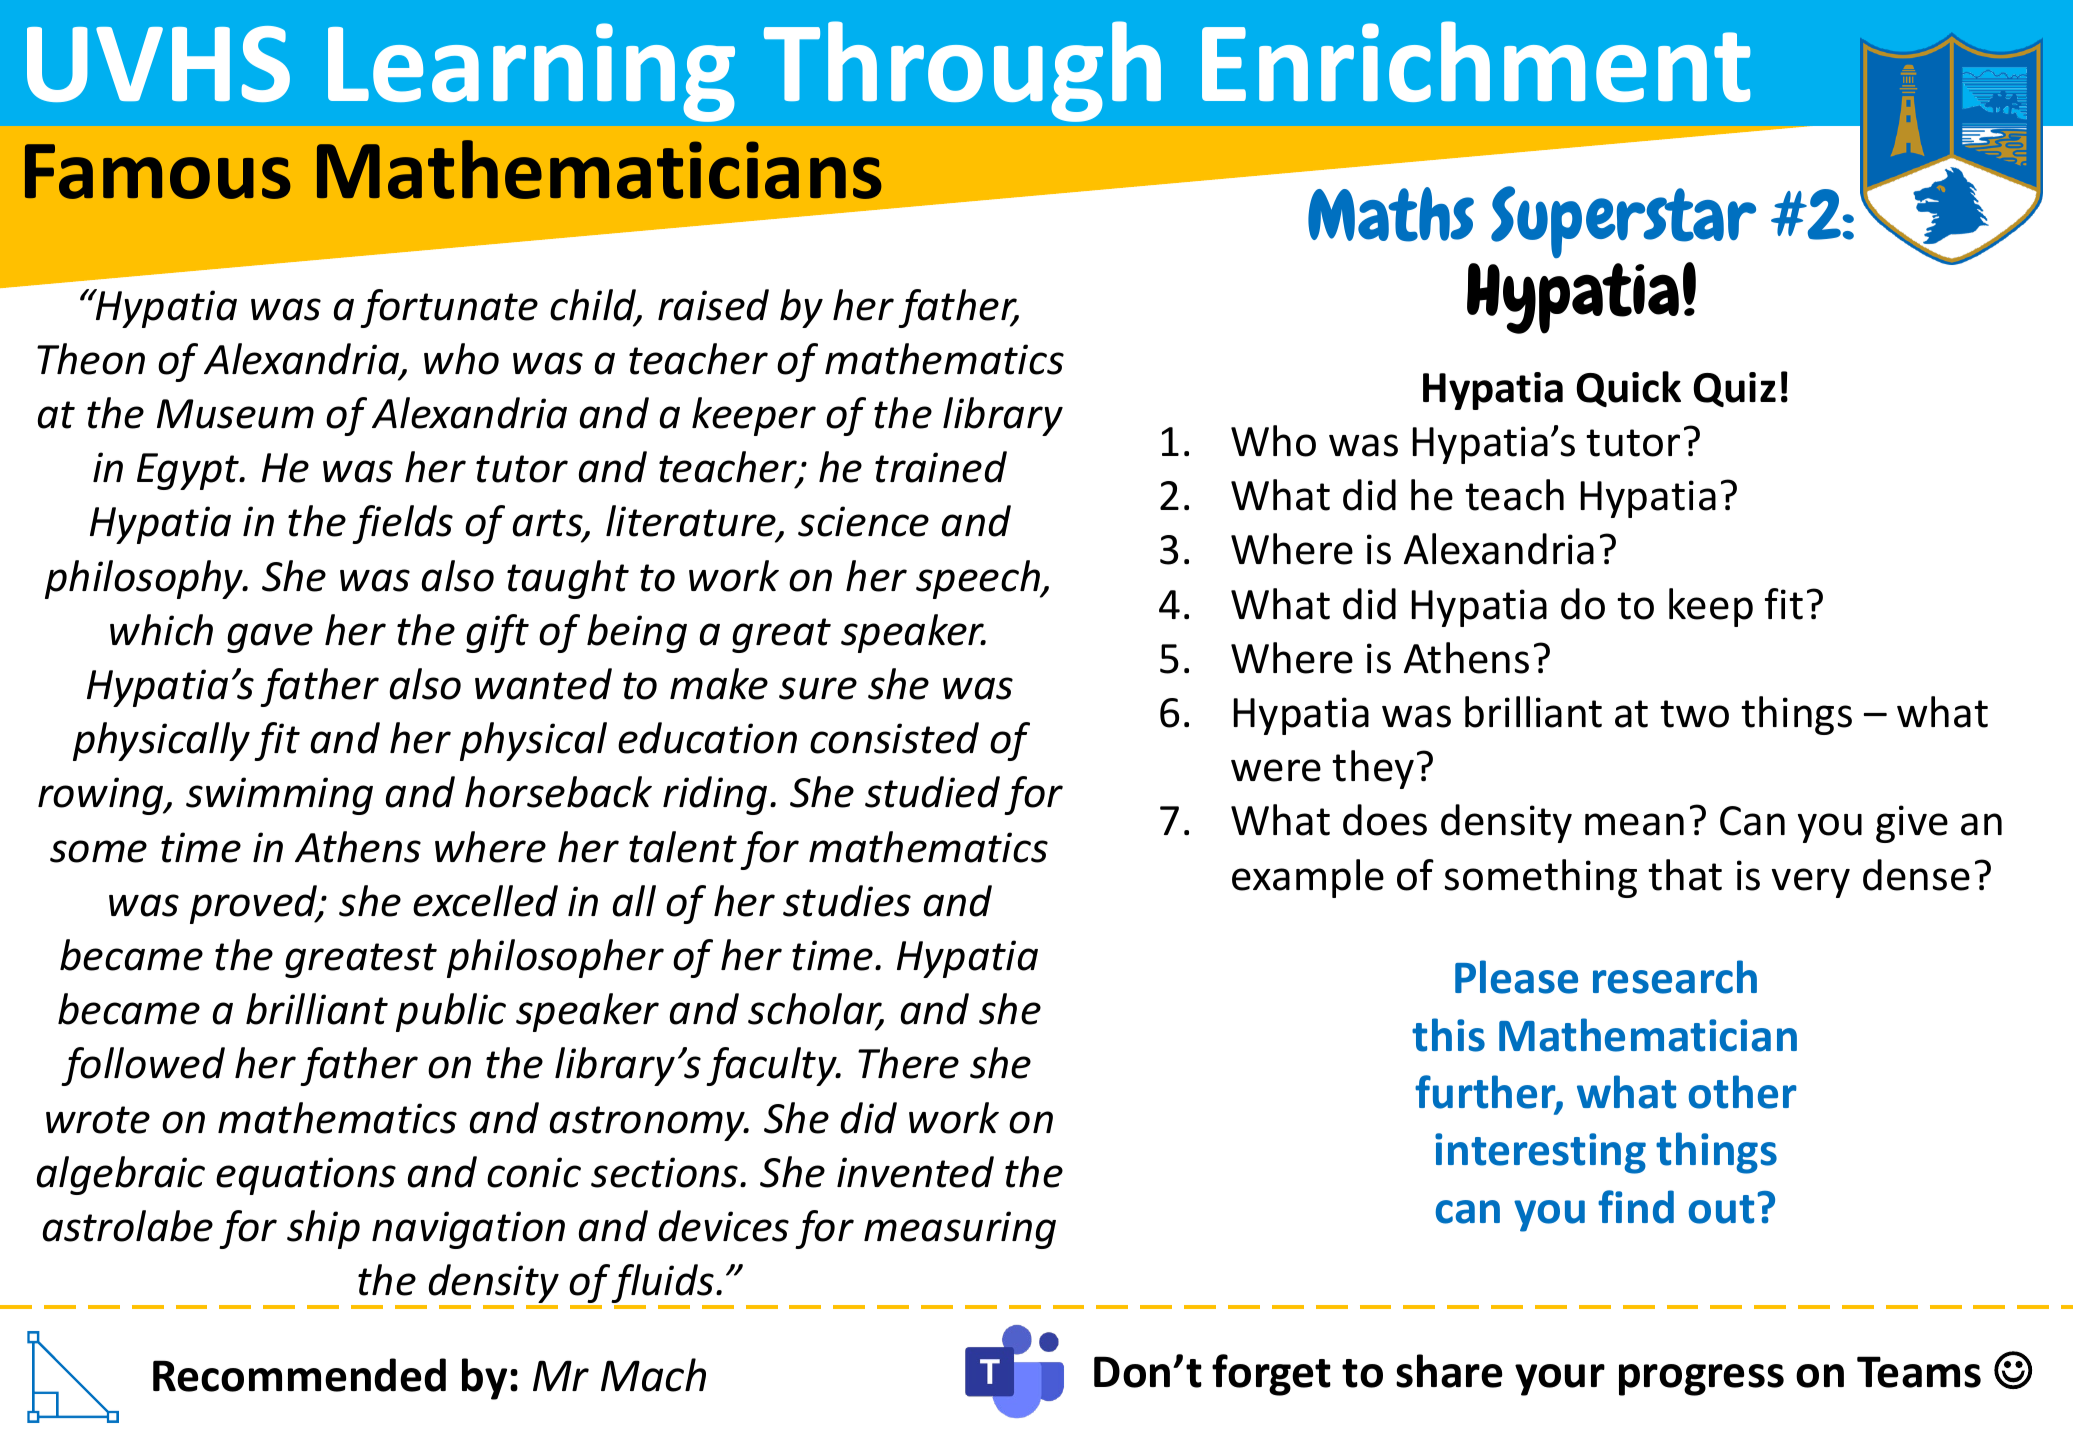 The width and height of the screenshot is (2073, 1435). What do you see at coordinates (531, 72) in the screenshot?
I see `Learning` at bounding box center [531, 72].
